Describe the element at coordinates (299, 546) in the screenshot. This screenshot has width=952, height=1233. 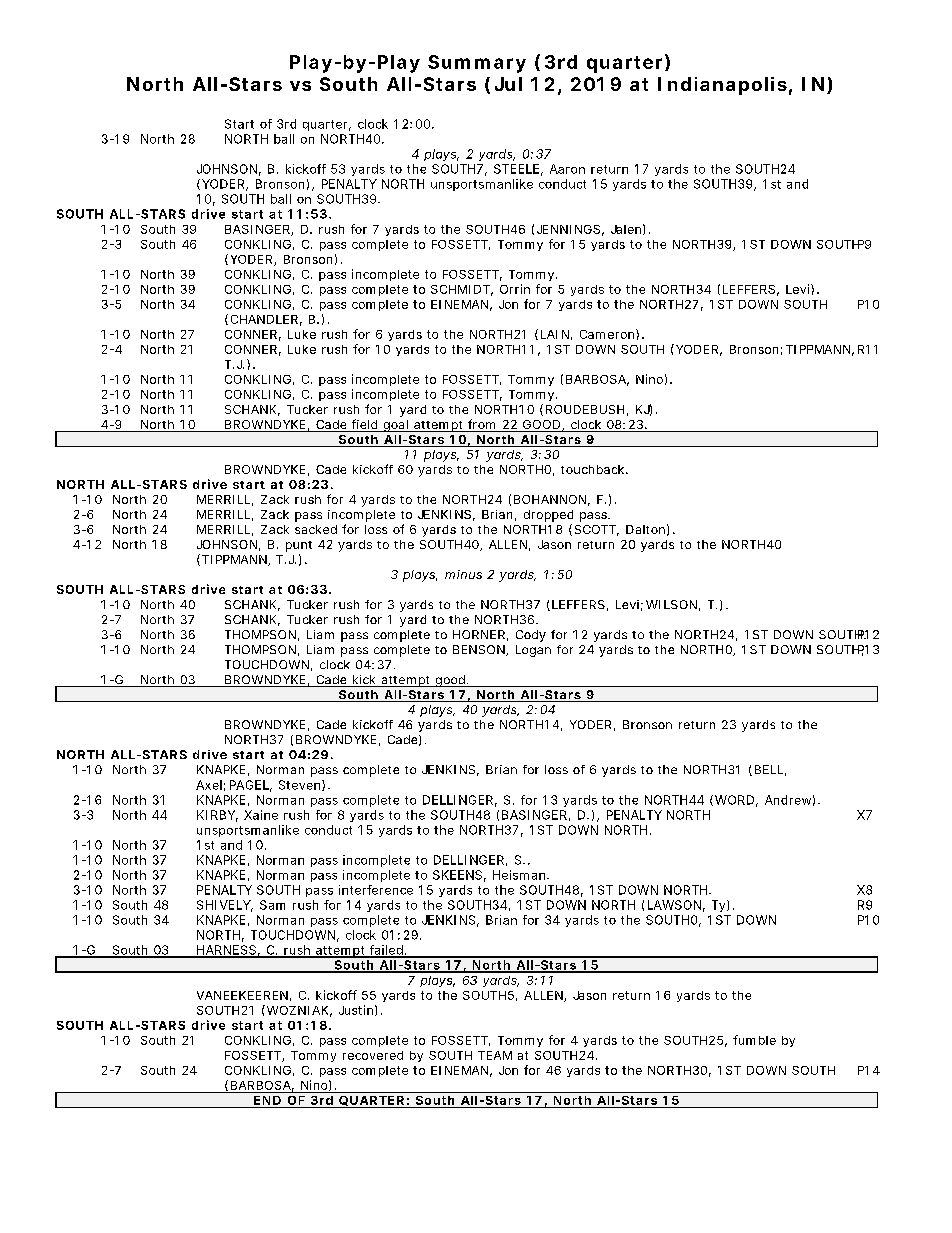
I see `punt` at that location.
